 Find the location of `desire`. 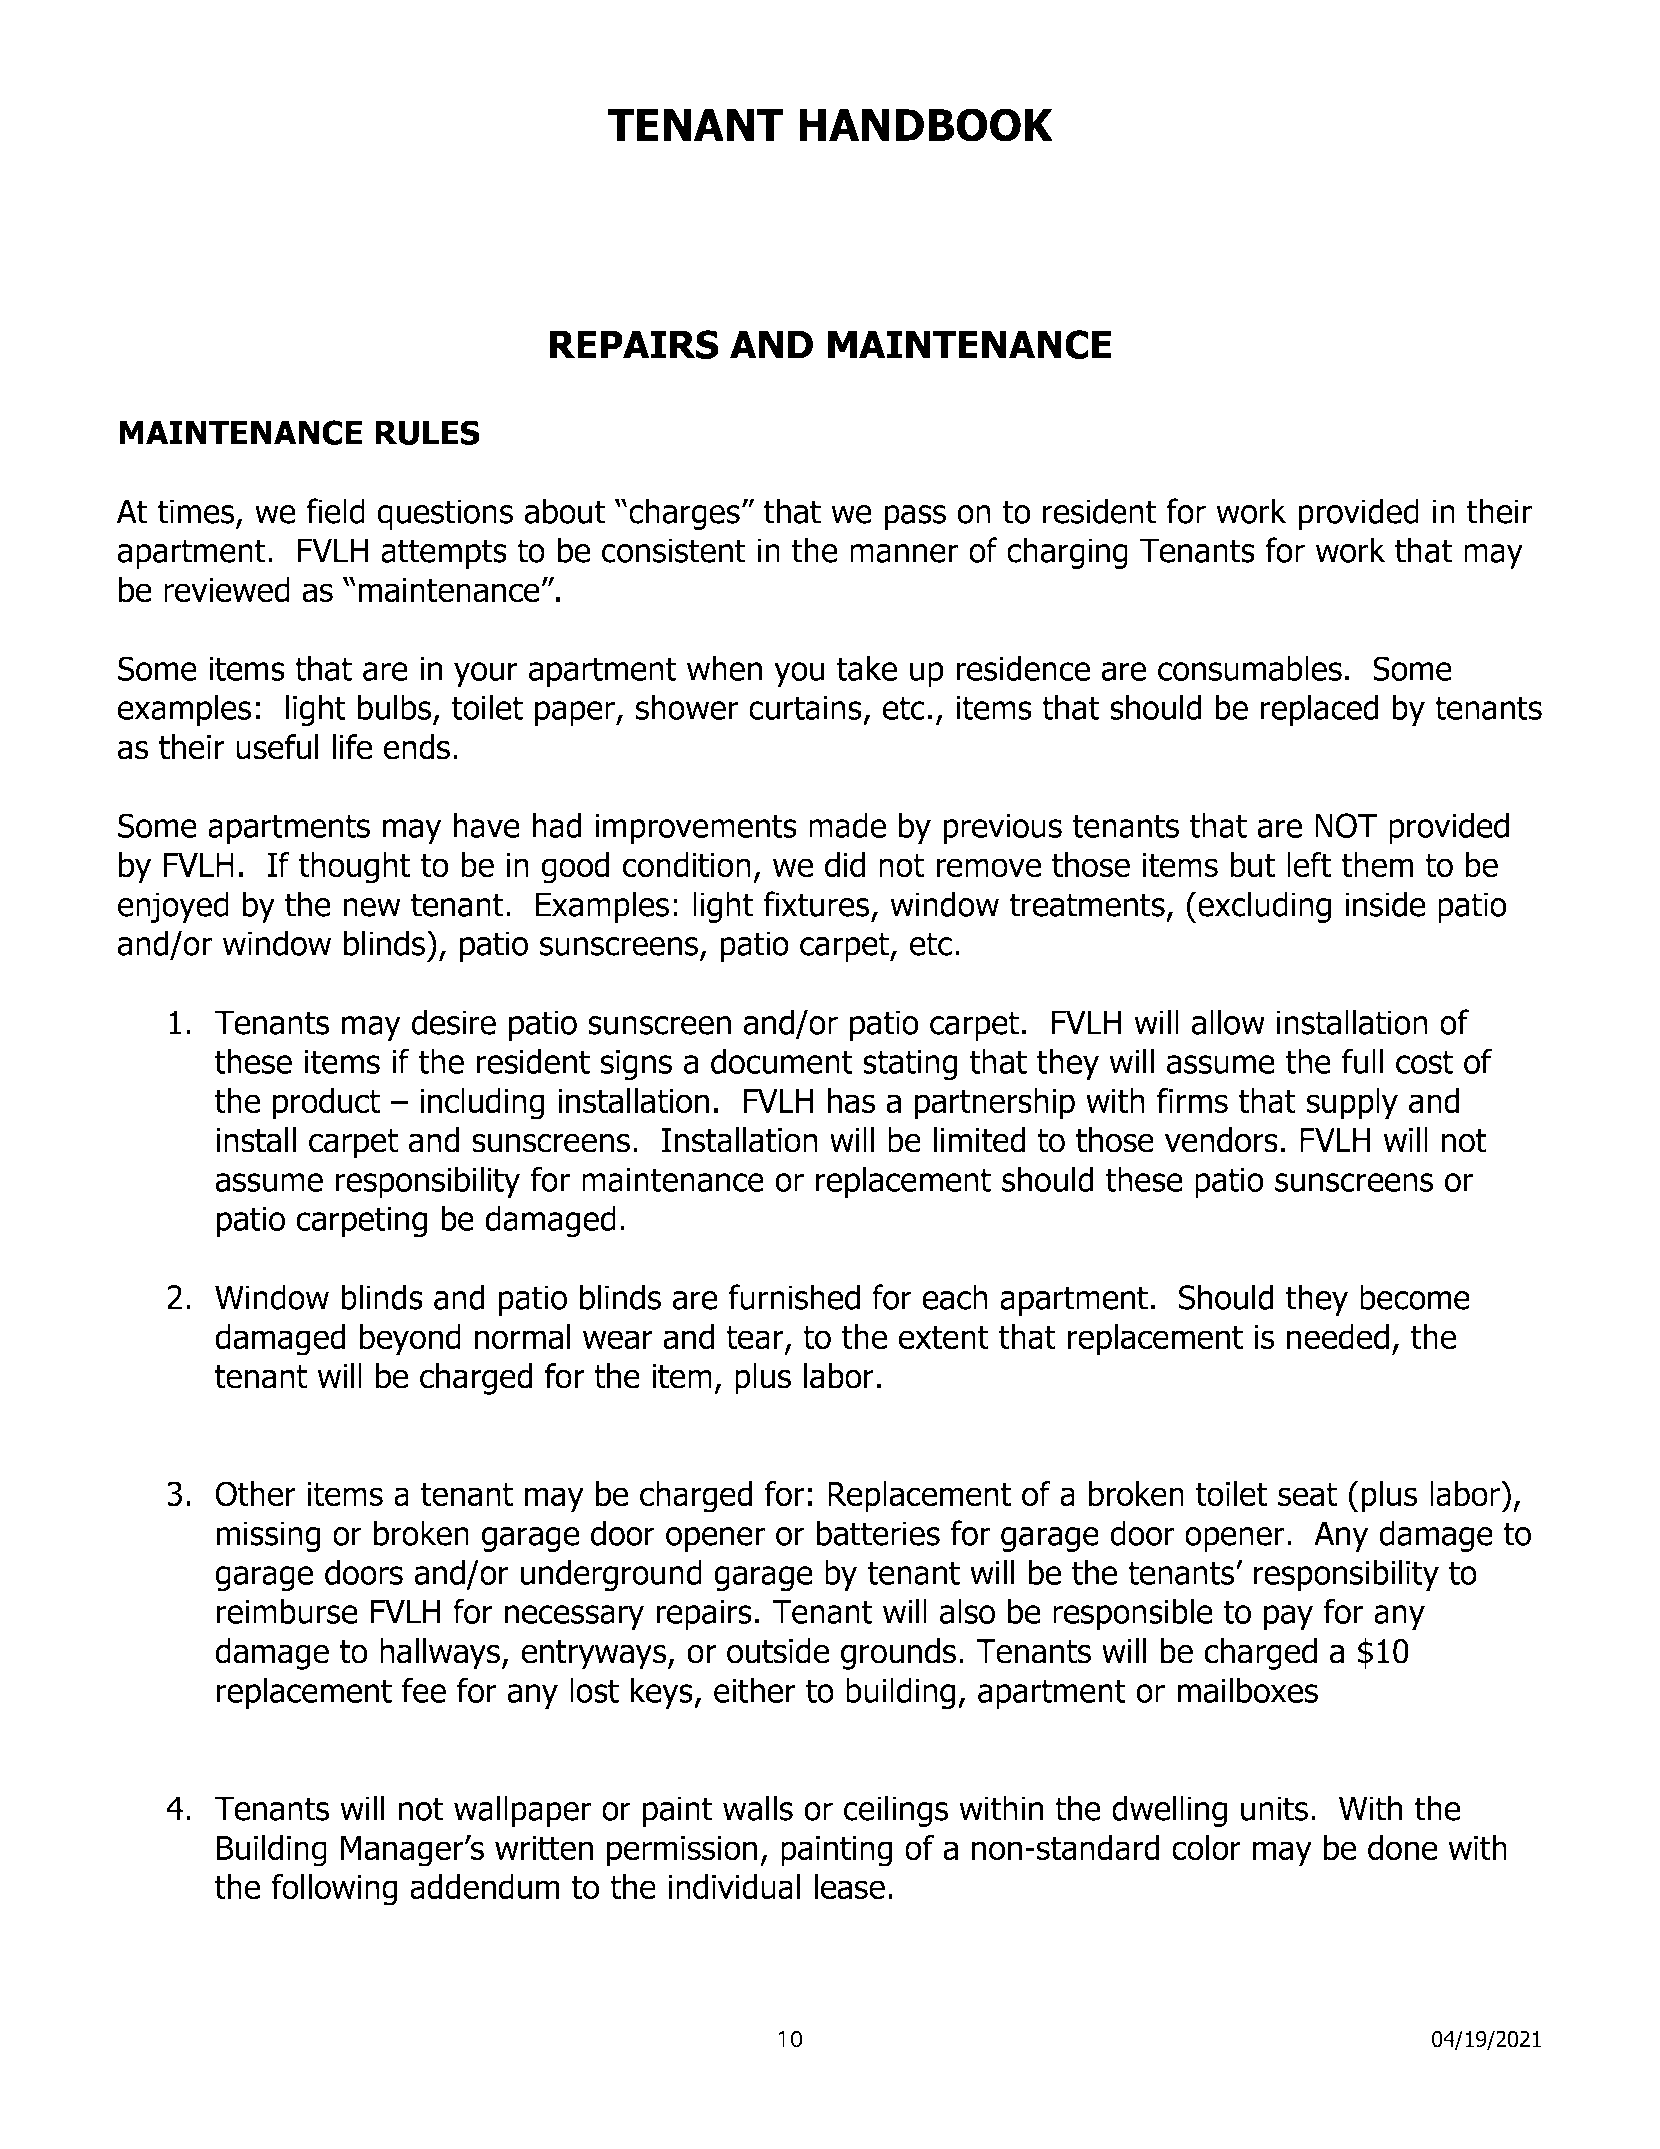

desire is located at coordinates (454, 1022).
